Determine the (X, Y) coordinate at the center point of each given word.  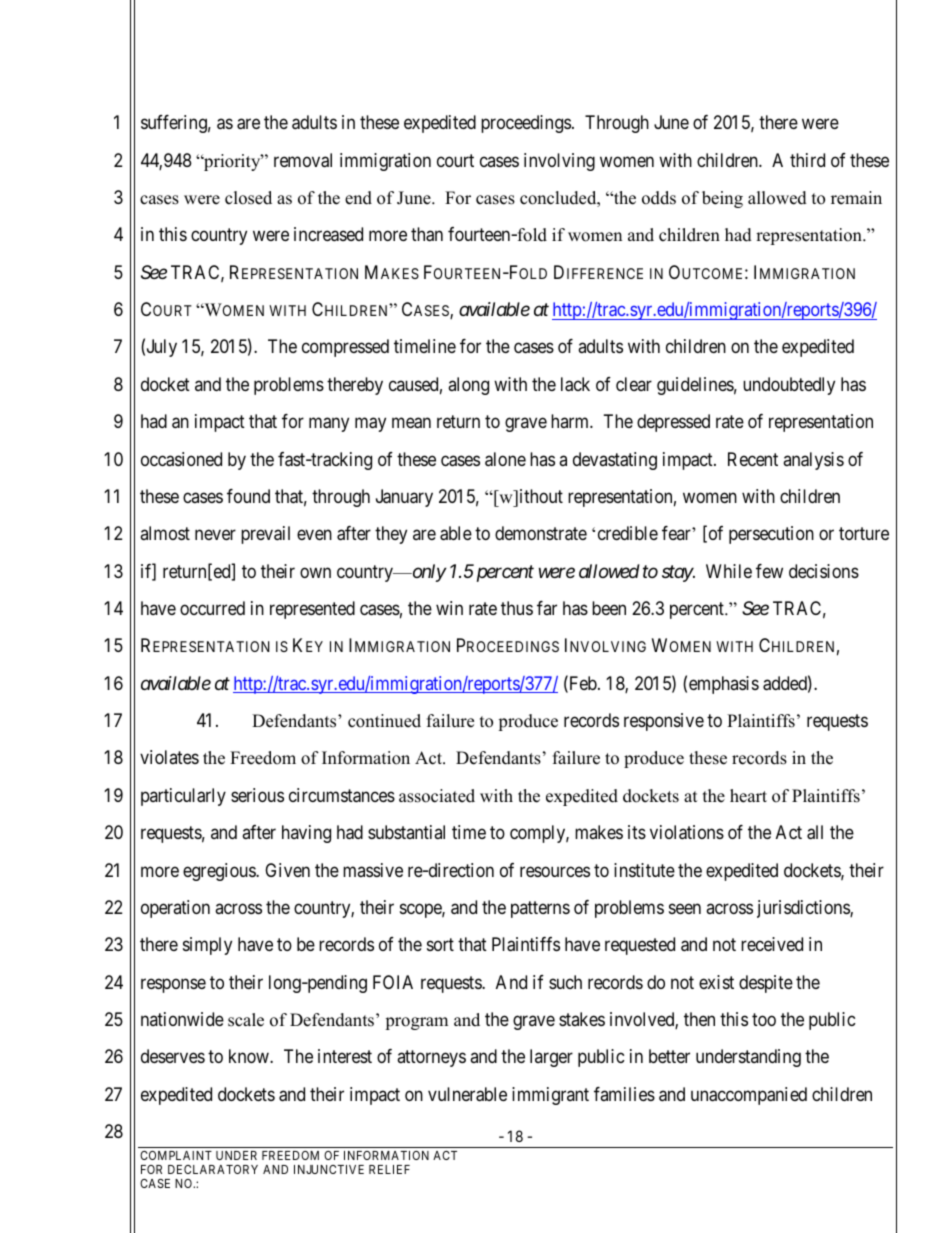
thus (517, 608)
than (427, 234)
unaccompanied (749, 1096)
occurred (212, 608)
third (807, 160)
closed (248, 198)
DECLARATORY (213, 1169)
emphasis (724, 685)
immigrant (550, 1096)
